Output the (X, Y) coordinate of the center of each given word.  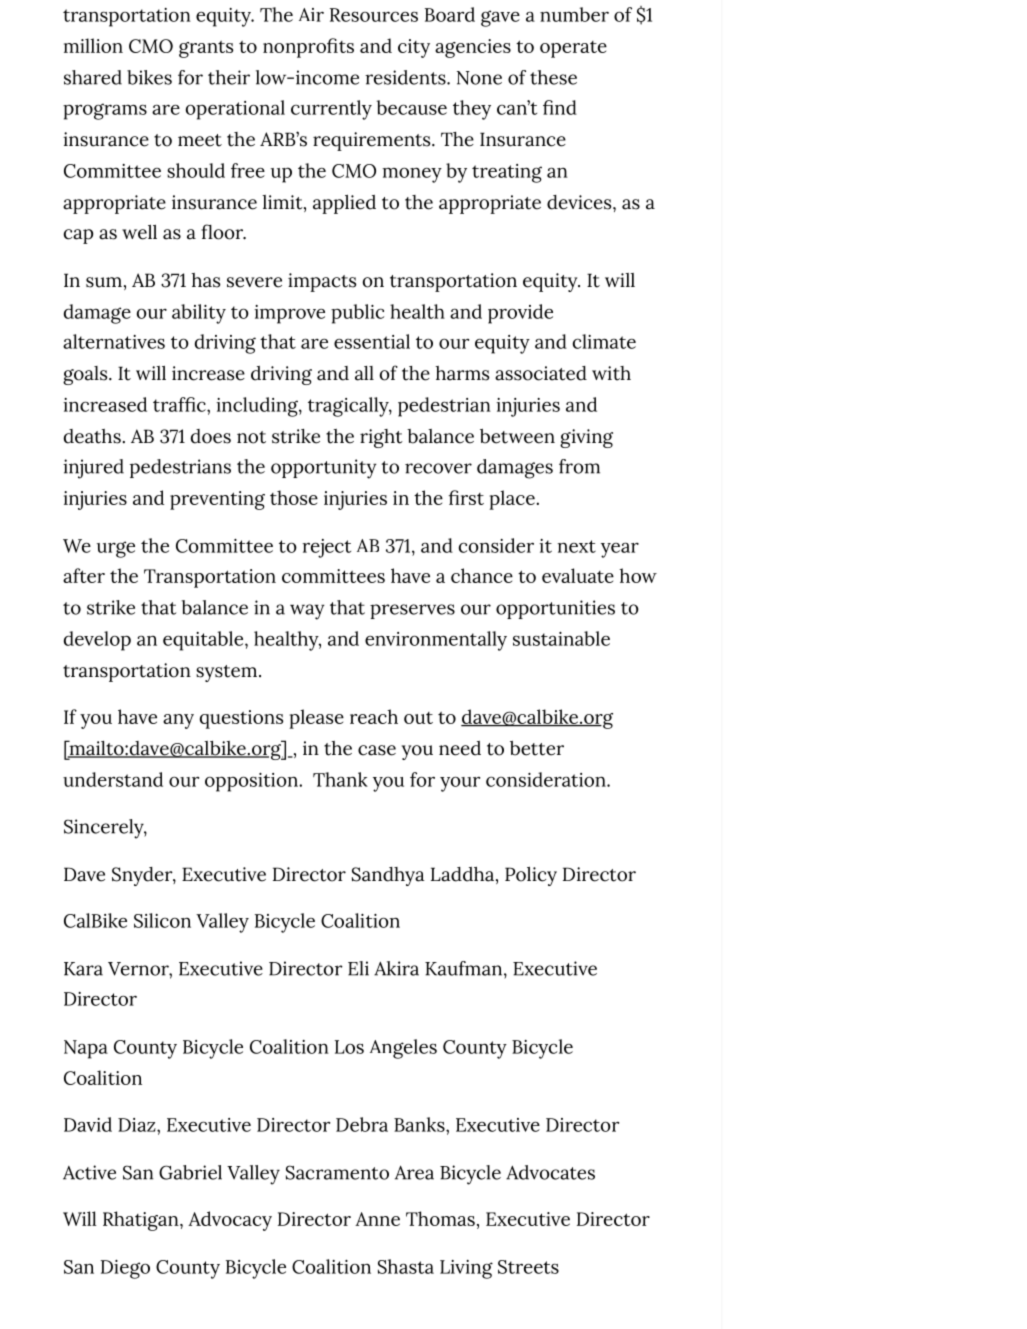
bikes (149, 77)
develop (97, 641)
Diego (125, 1269)
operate (573, 49)
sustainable (561, 638)
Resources (374, 15)
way (307, 612)
